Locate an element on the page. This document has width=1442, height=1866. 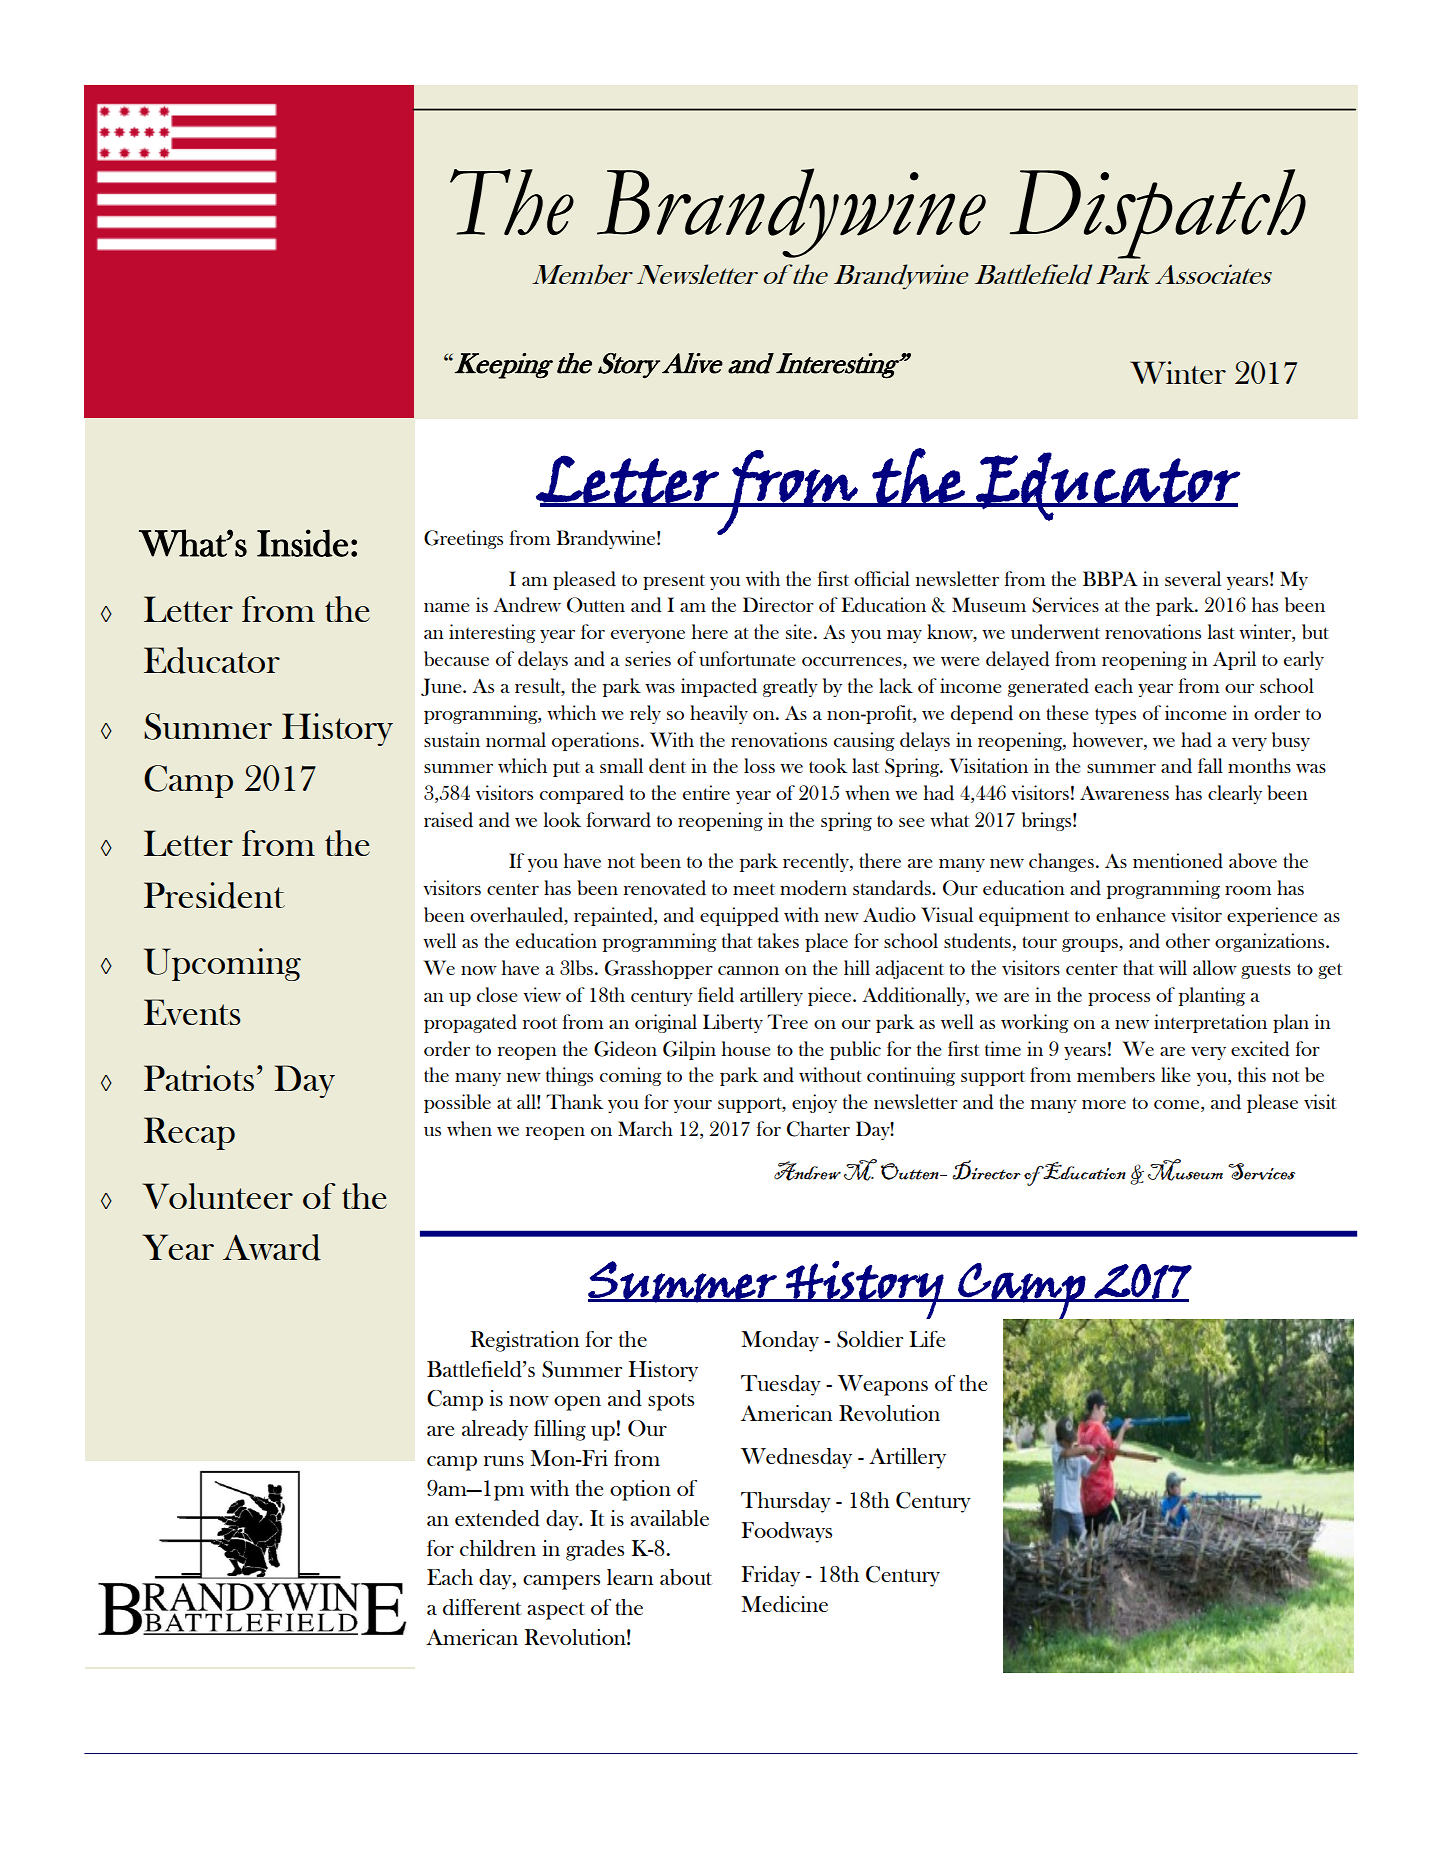
other is located at coordinates (1188, 940).
